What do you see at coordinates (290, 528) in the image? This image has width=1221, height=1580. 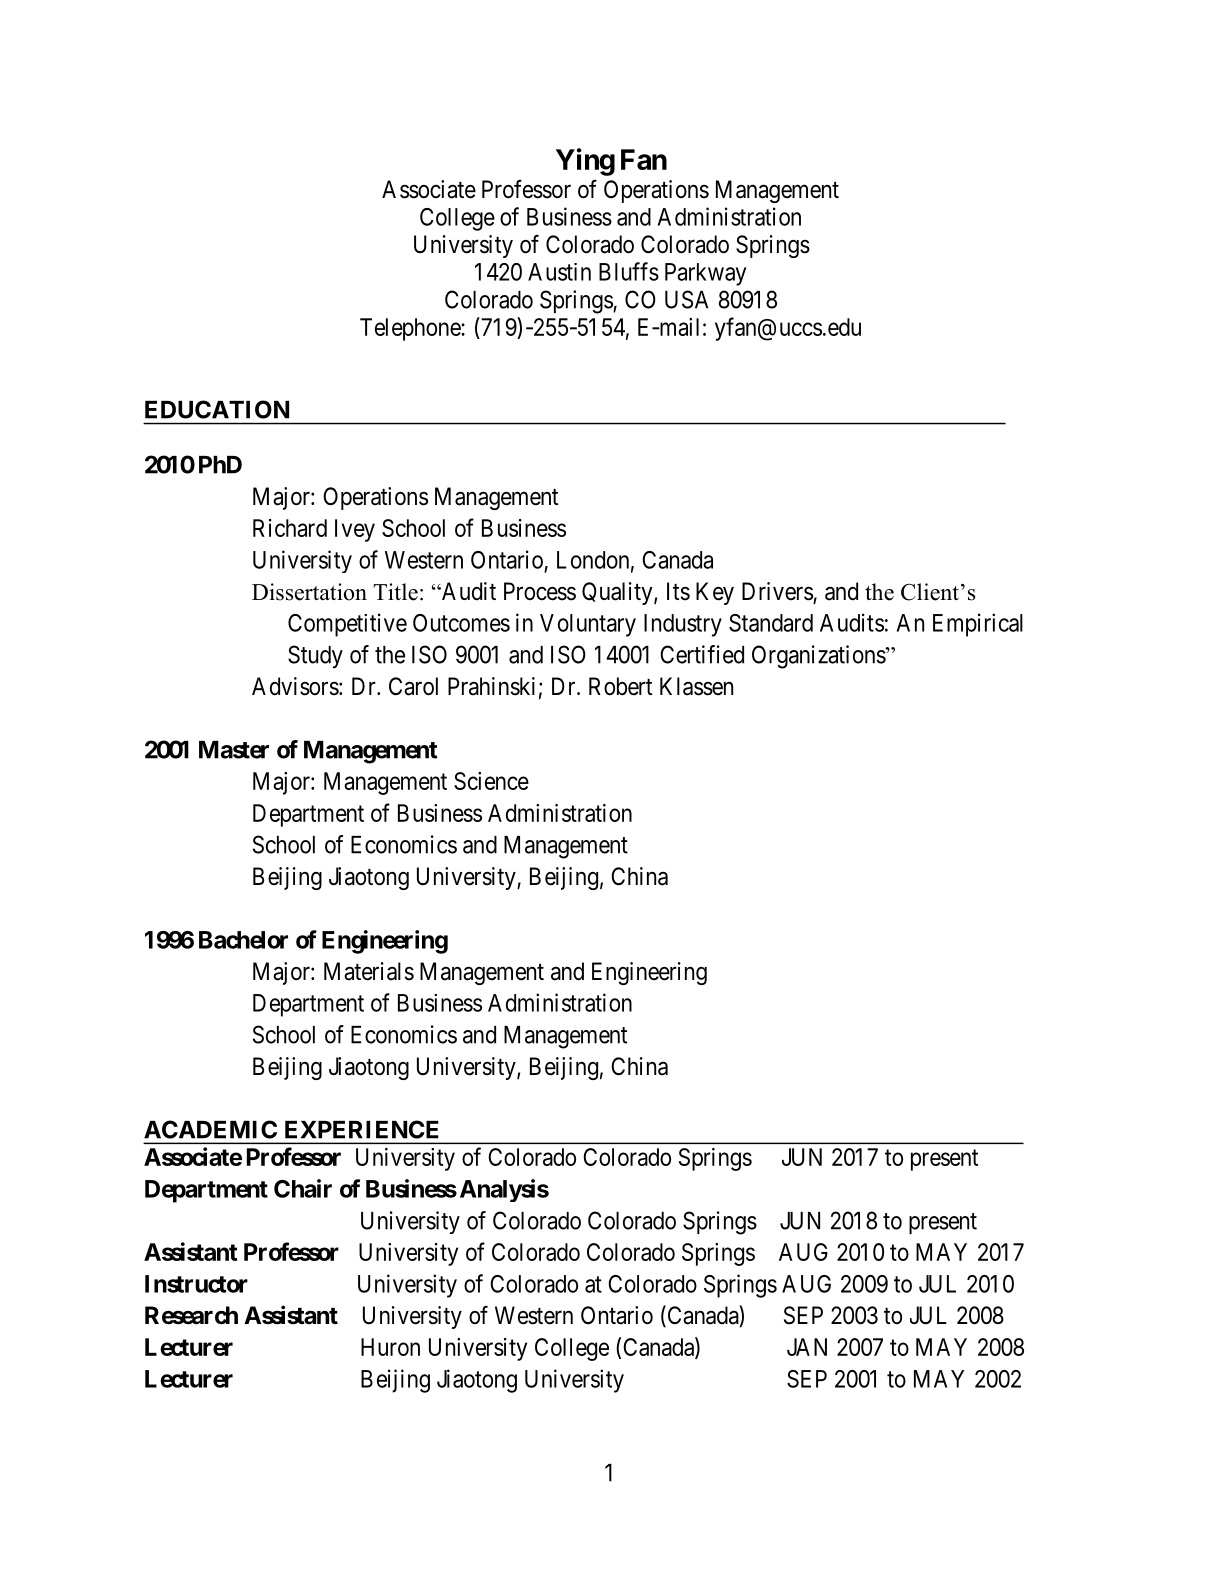 I see `Richard` at bounding box center [290, 528].
